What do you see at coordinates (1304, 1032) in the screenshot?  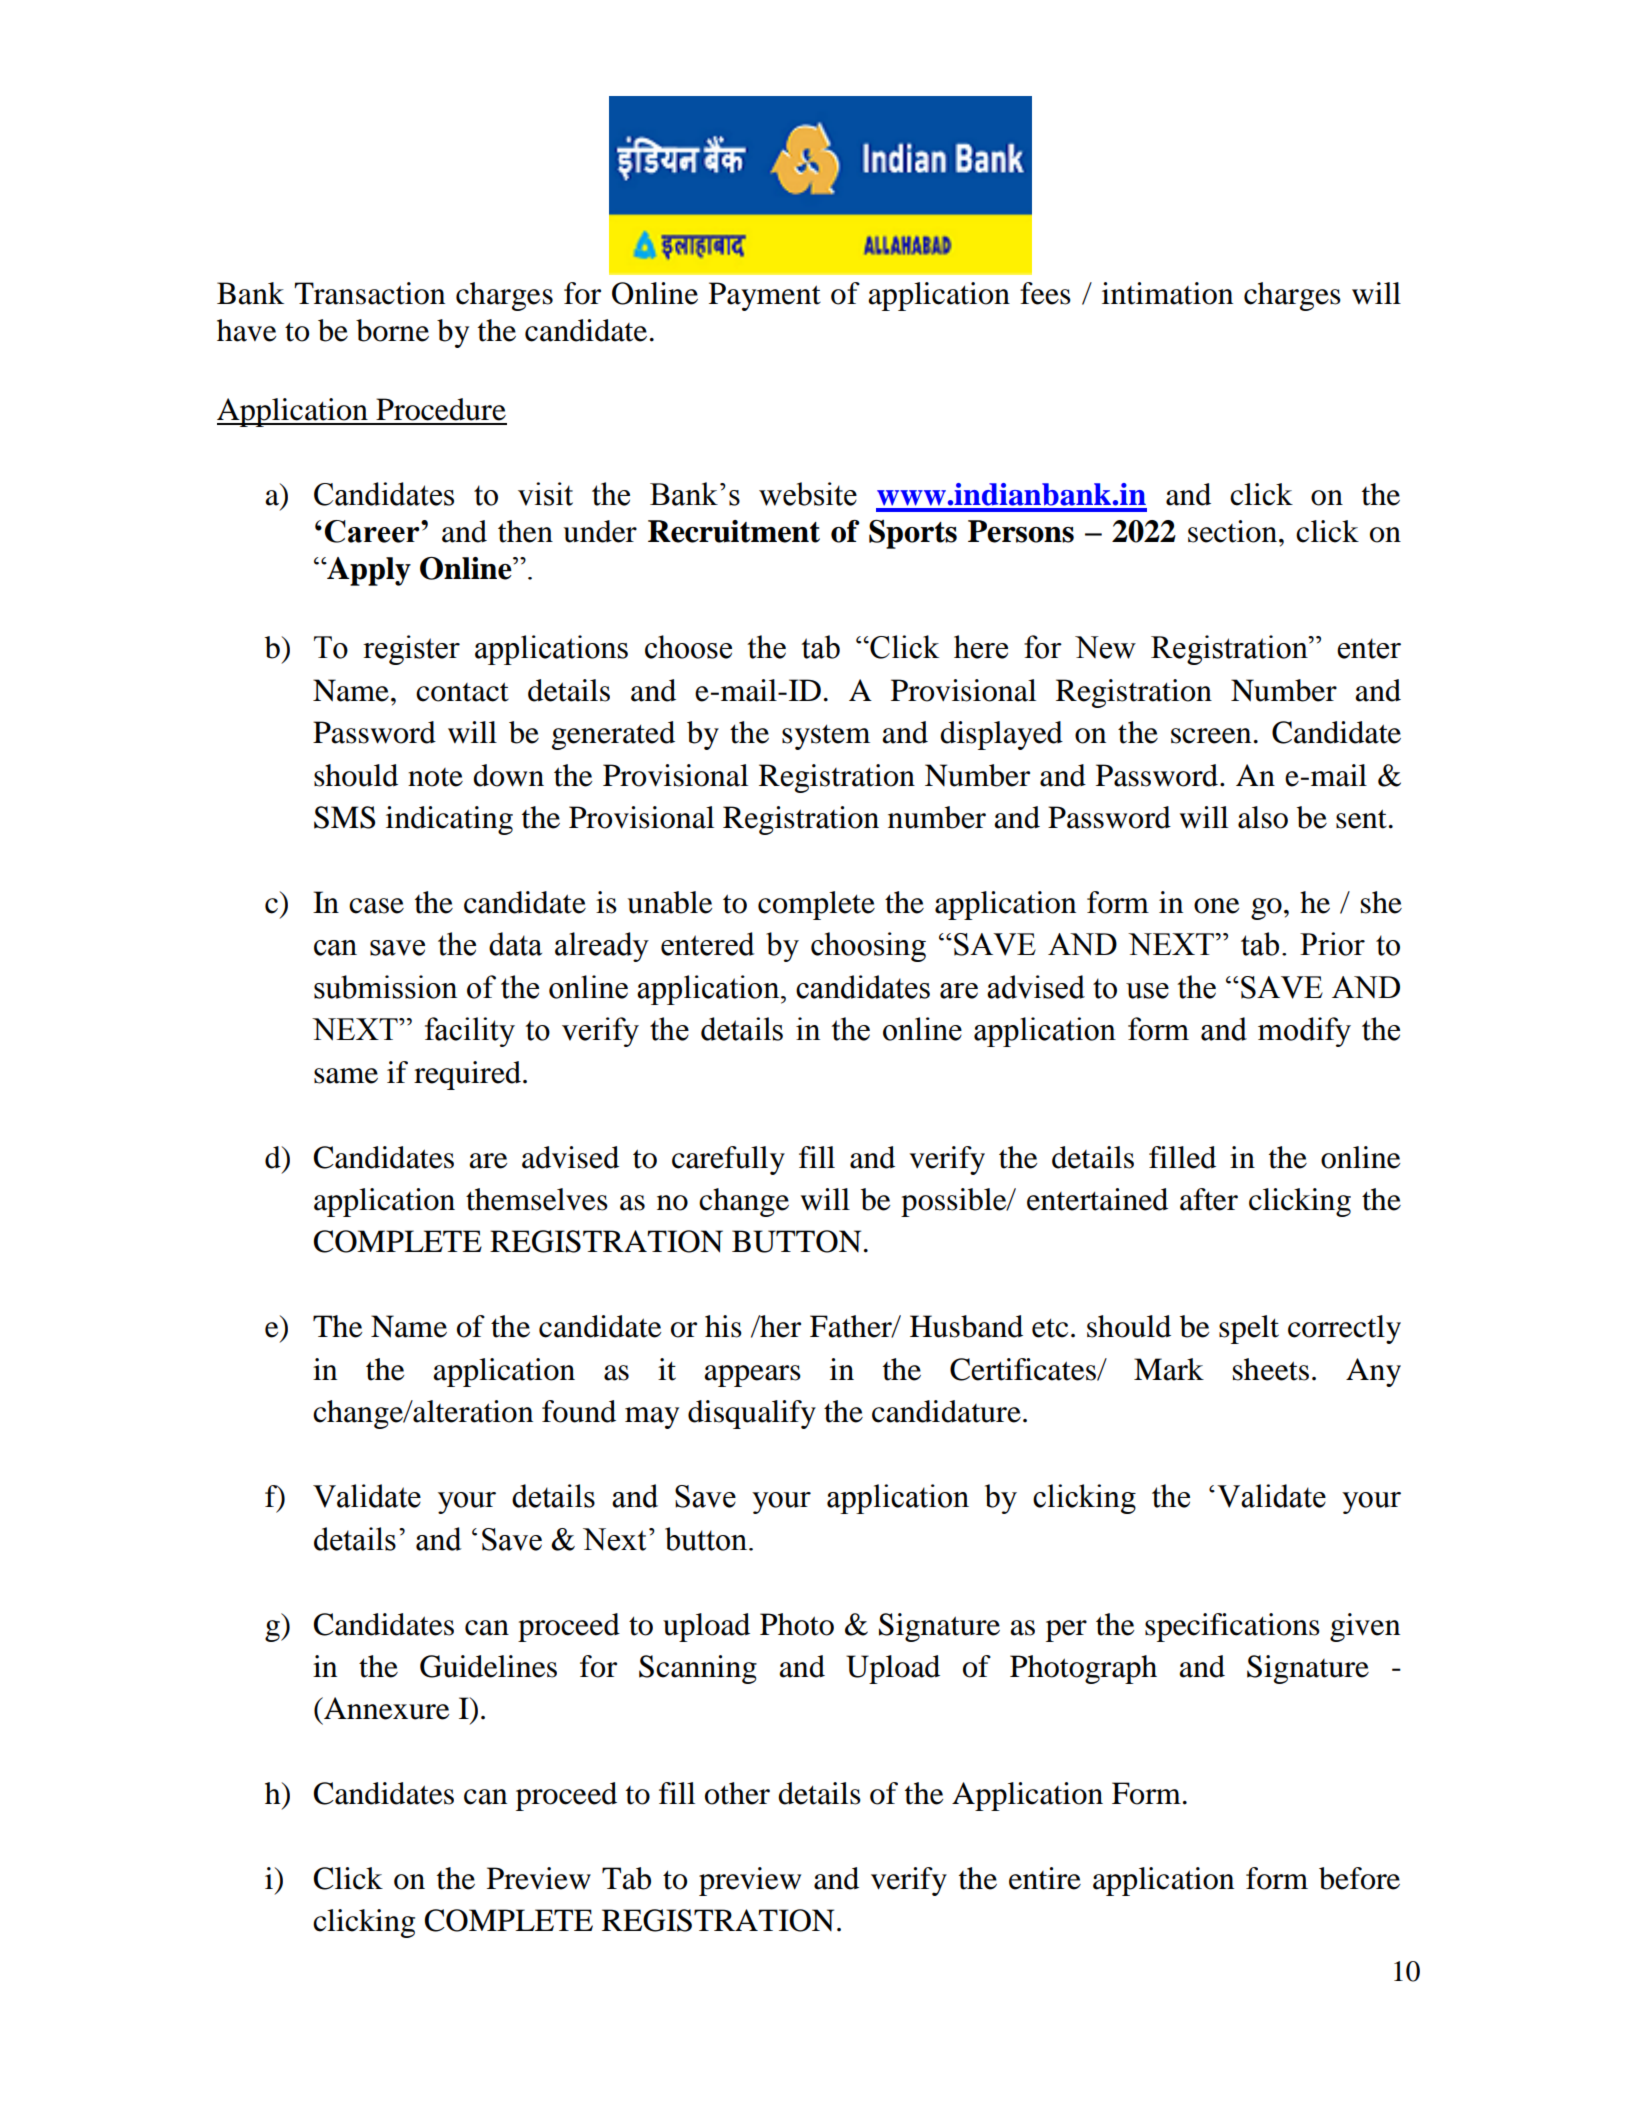 I see `modify` at bounding box center [1304, 1032].
